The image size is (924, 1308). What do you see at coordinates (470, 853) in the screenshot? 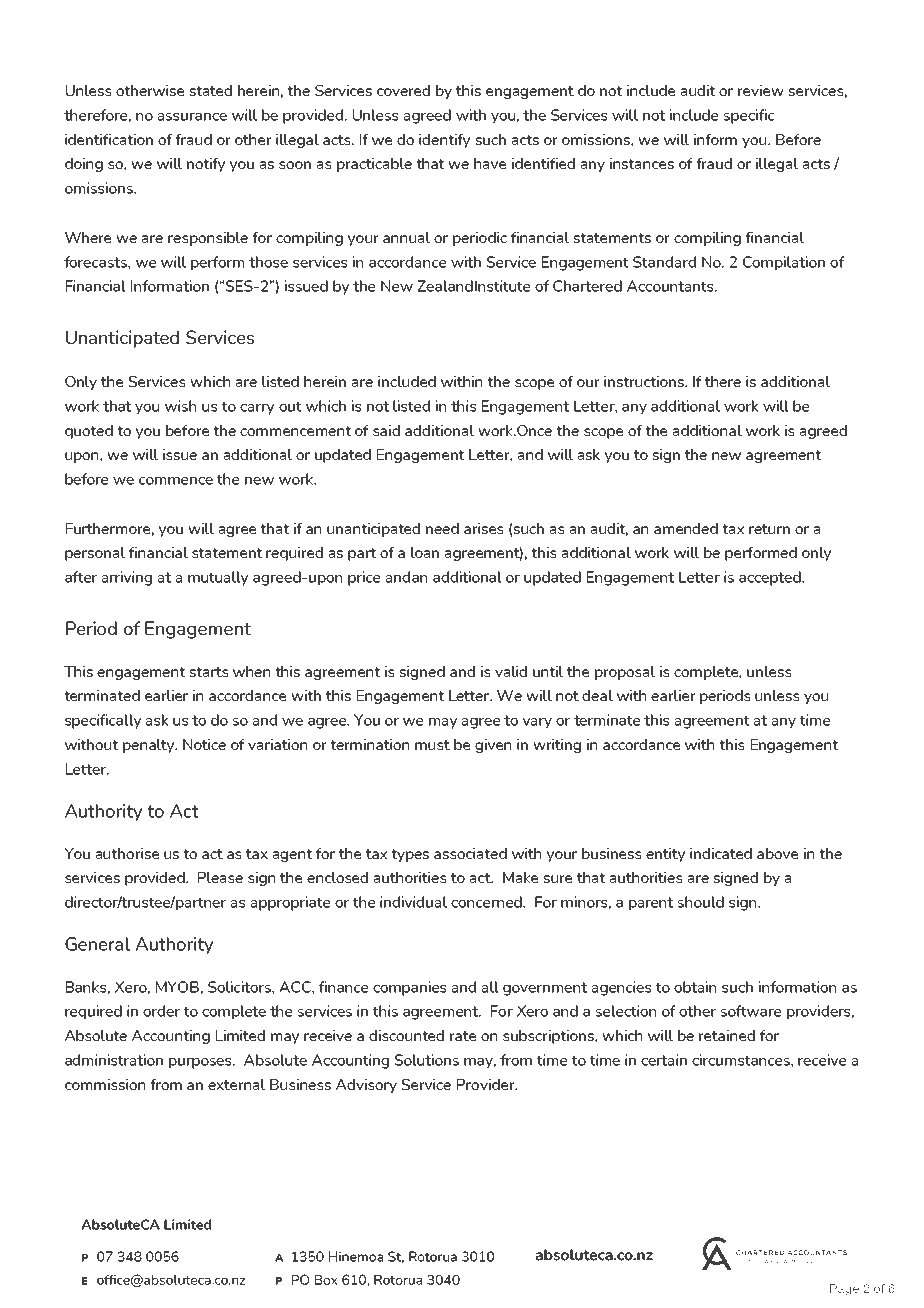
I see `associated` at bounding box center [470, 853].
